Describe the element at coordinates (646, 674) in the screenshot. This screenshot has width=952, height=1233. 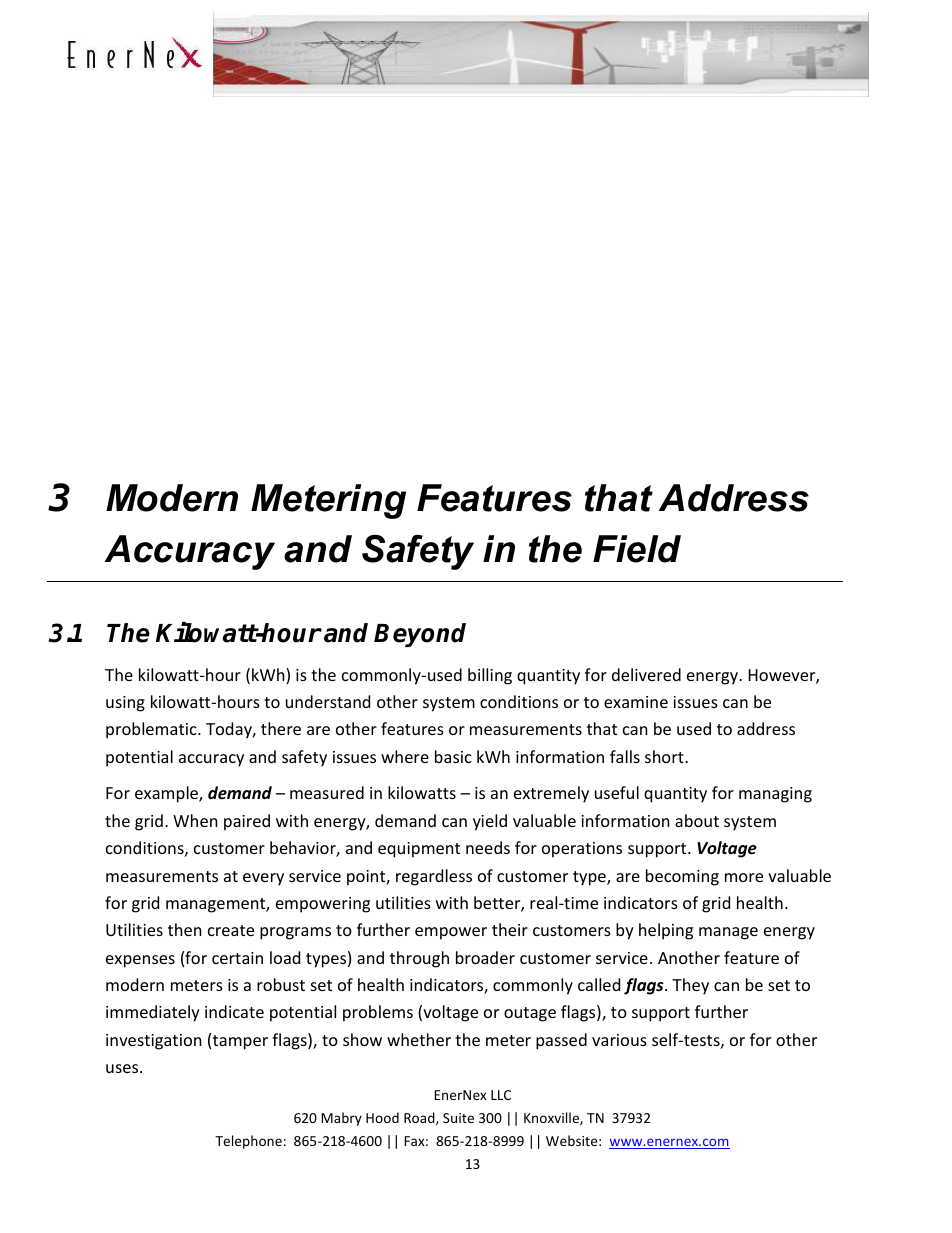
I see `delivered` at that location.
